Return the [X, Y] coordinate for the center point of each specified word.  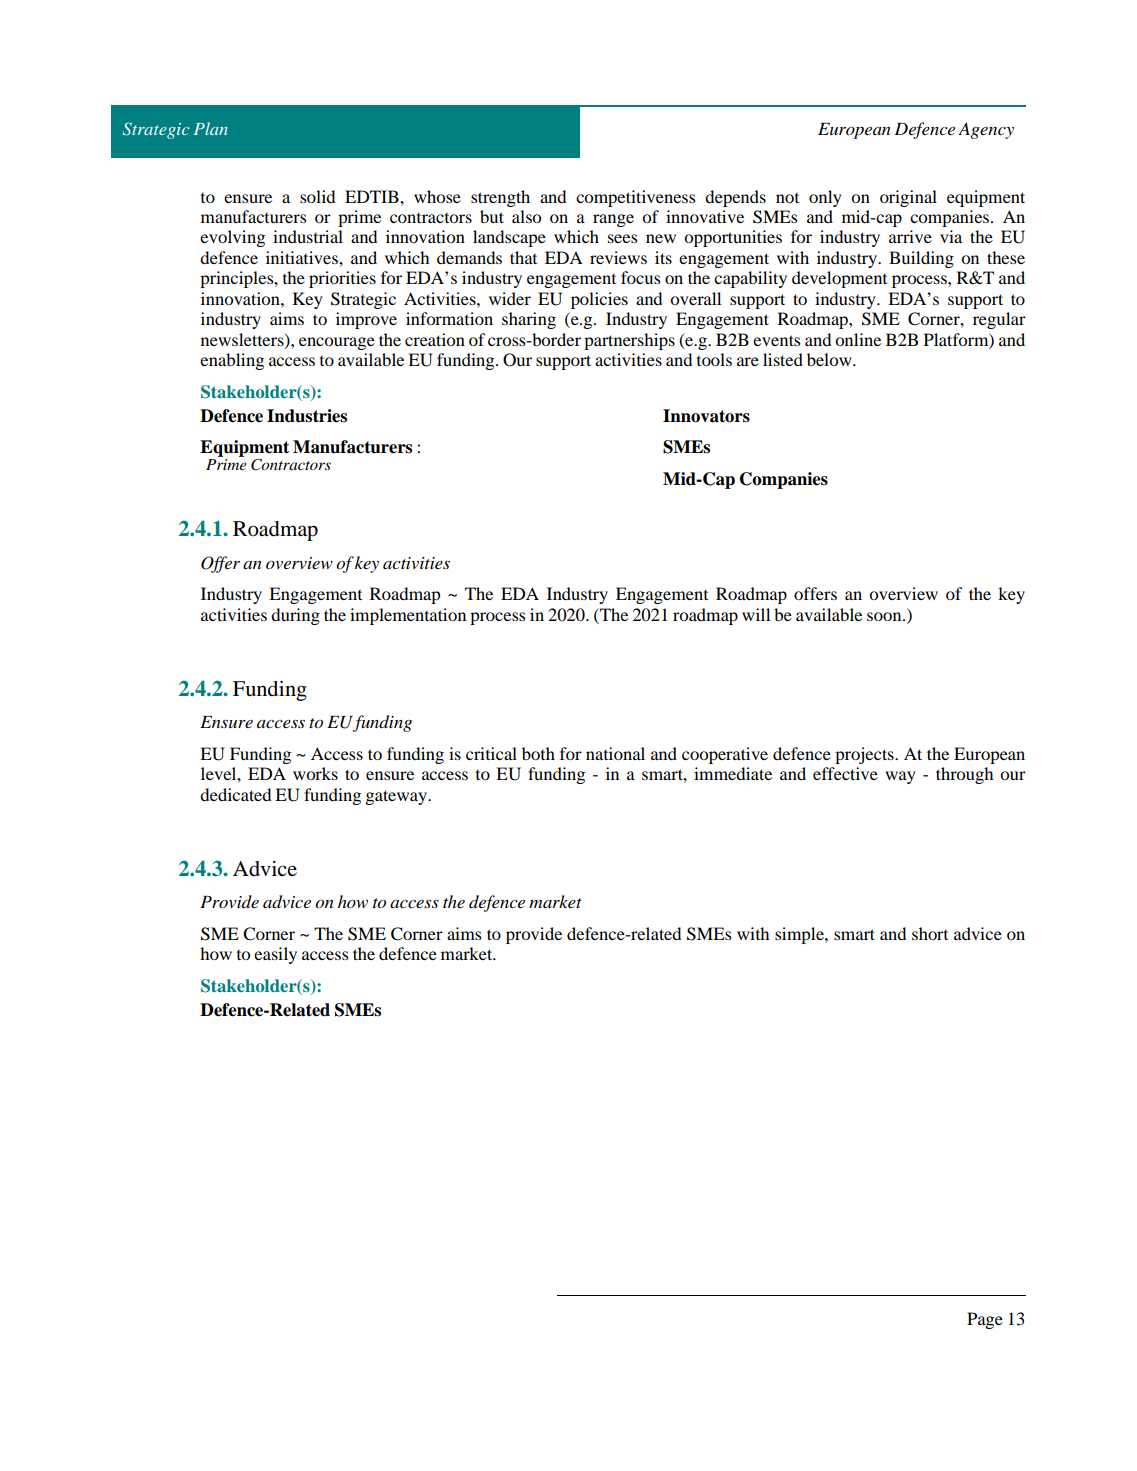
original [908, 198]
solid [317, 196]
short [930, 933]
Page [985, 1320]
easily [275, 955]
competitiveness [636, 198]
